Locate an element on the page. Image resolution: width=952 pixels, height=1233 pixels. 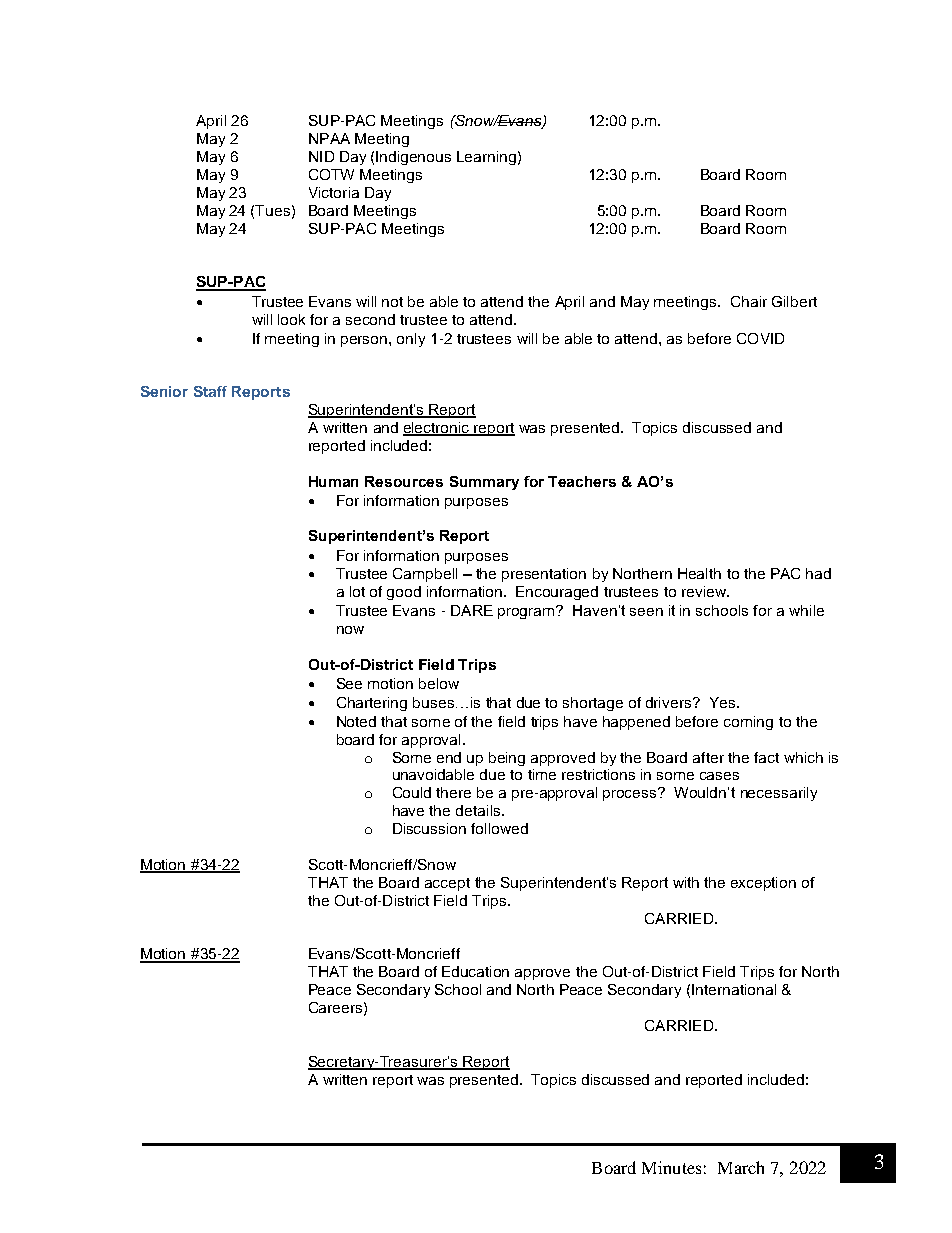
Minutes is located at coordinates (671, 1167).
